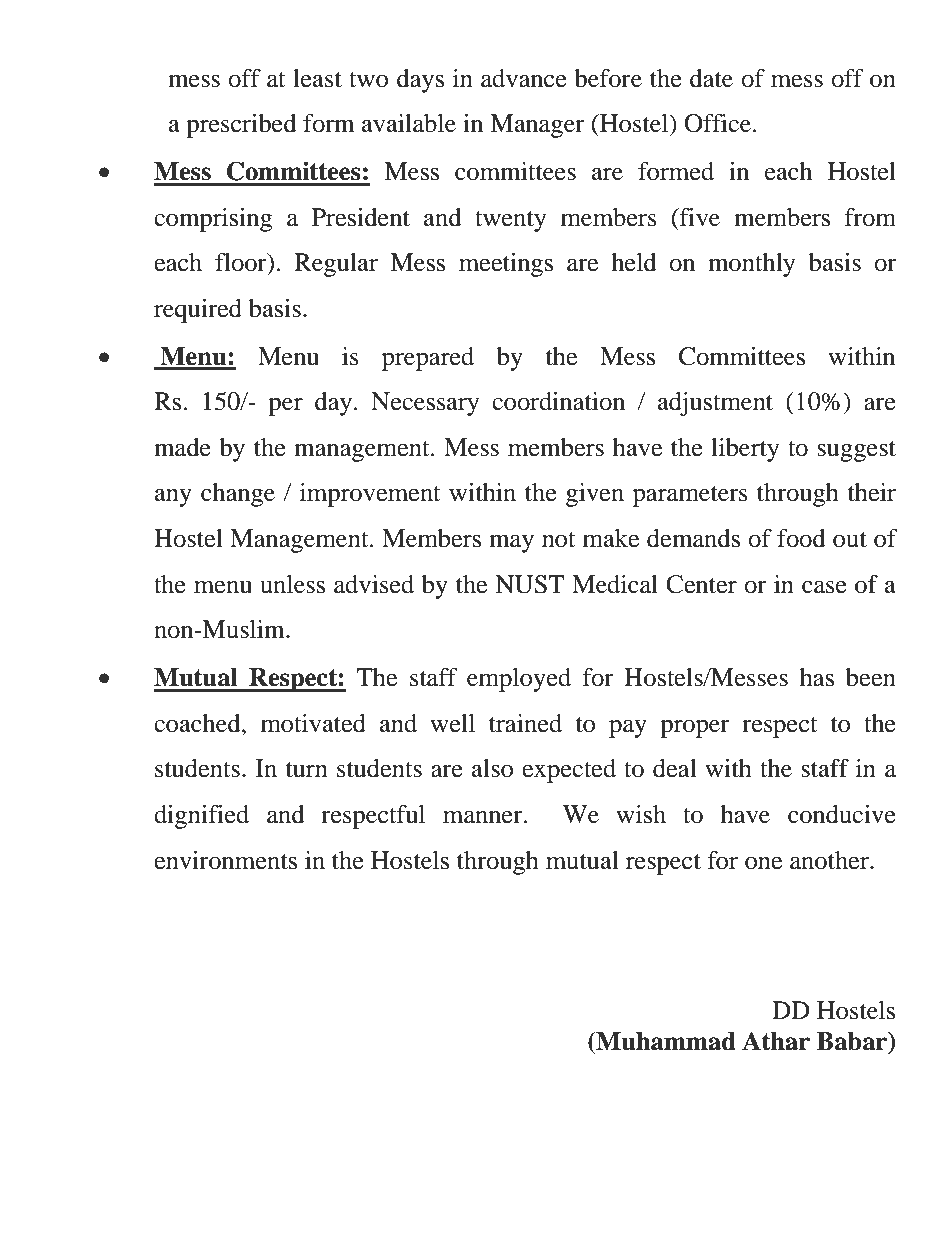  I want to click on may, so click(511, 543).
